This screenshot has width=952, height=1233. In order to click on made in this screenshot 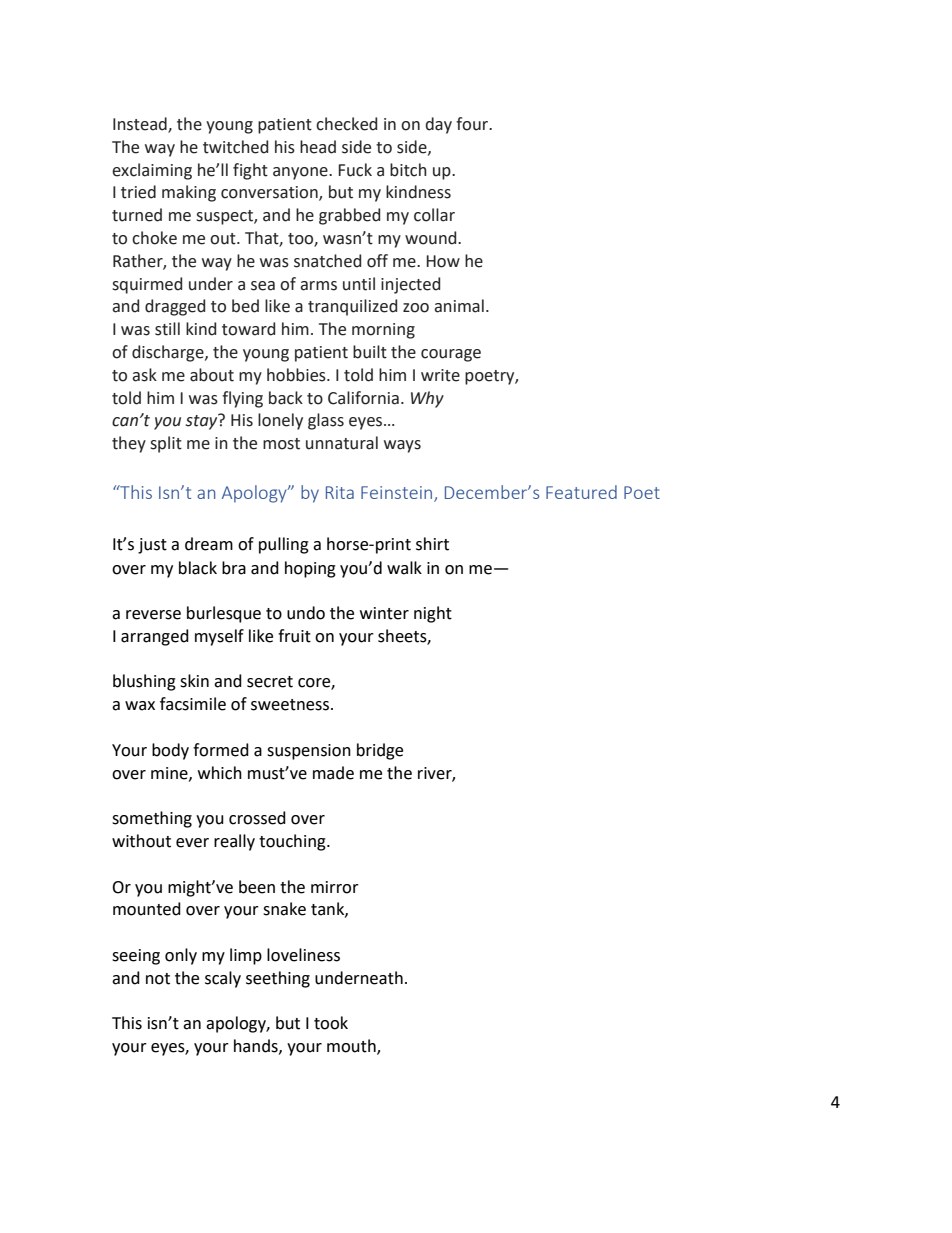, I will do `click(333, 773)`.
